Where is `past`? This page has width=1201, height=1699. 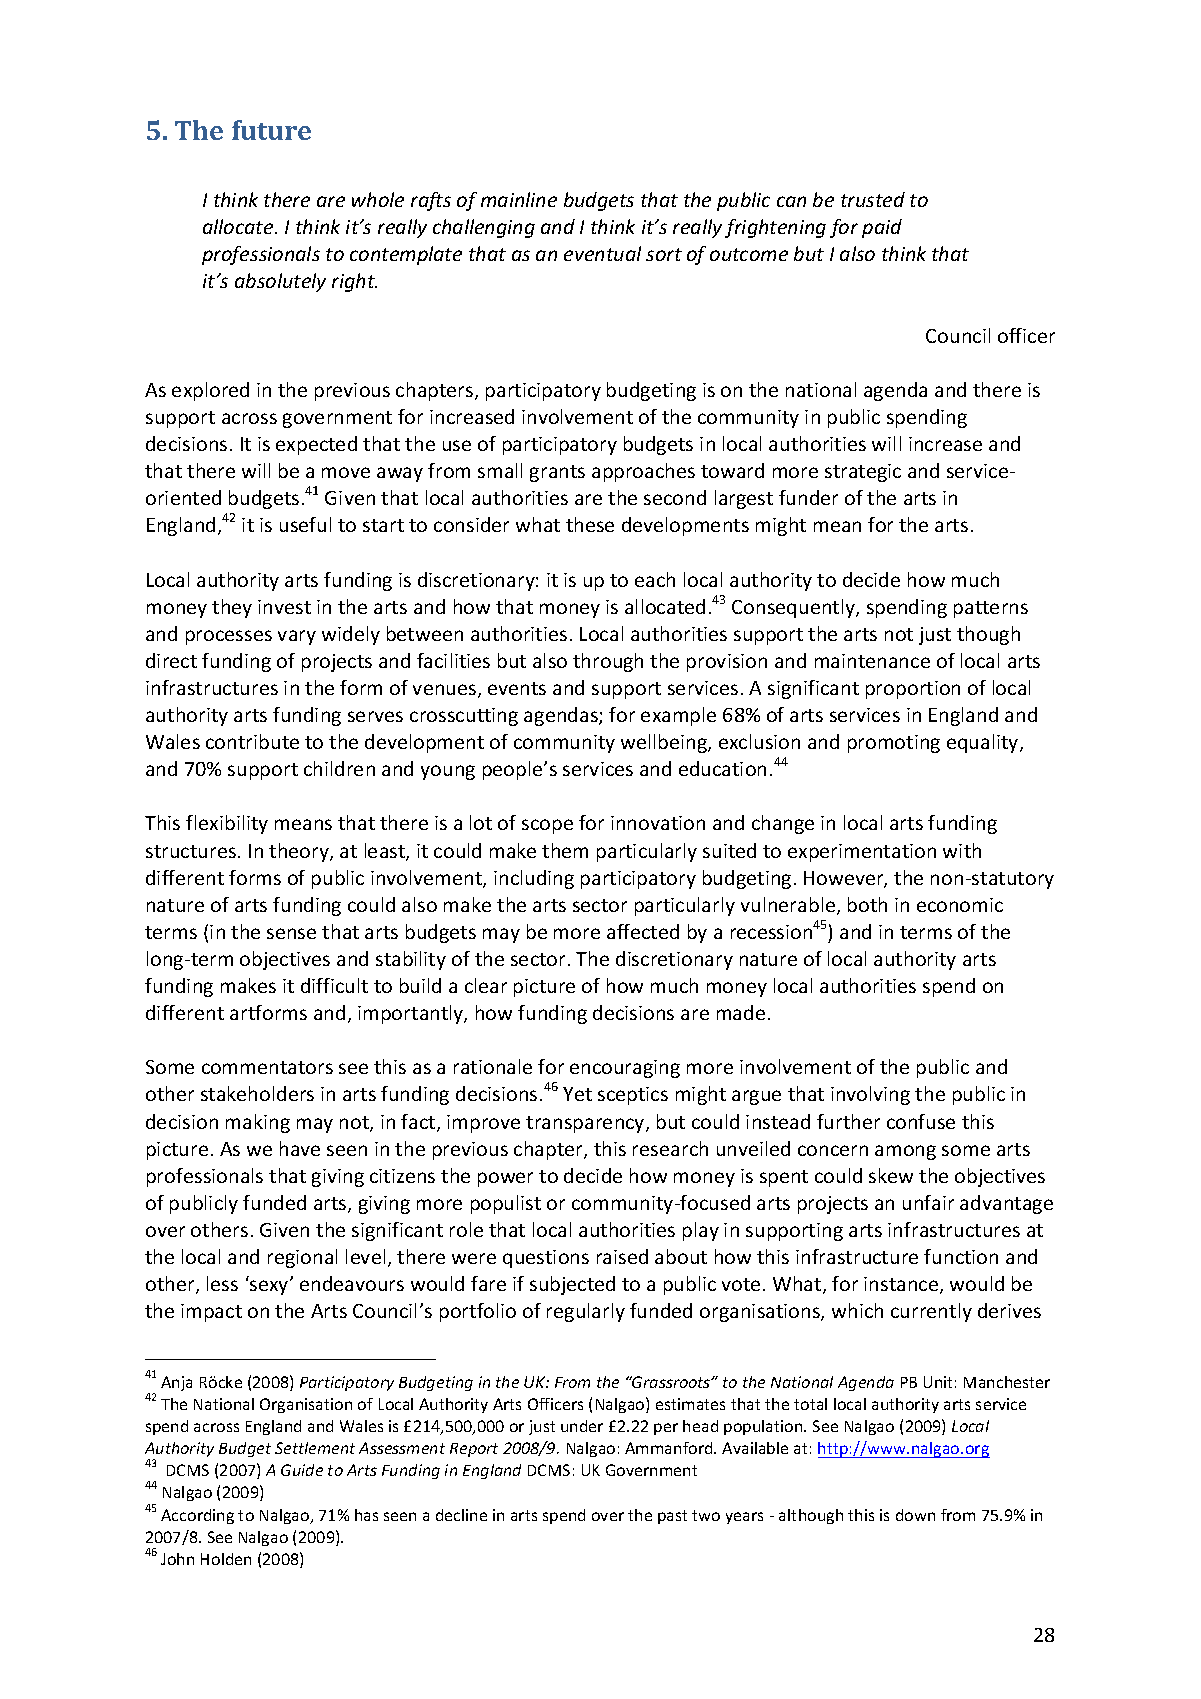 past is located at coordinates (672, 1517).
